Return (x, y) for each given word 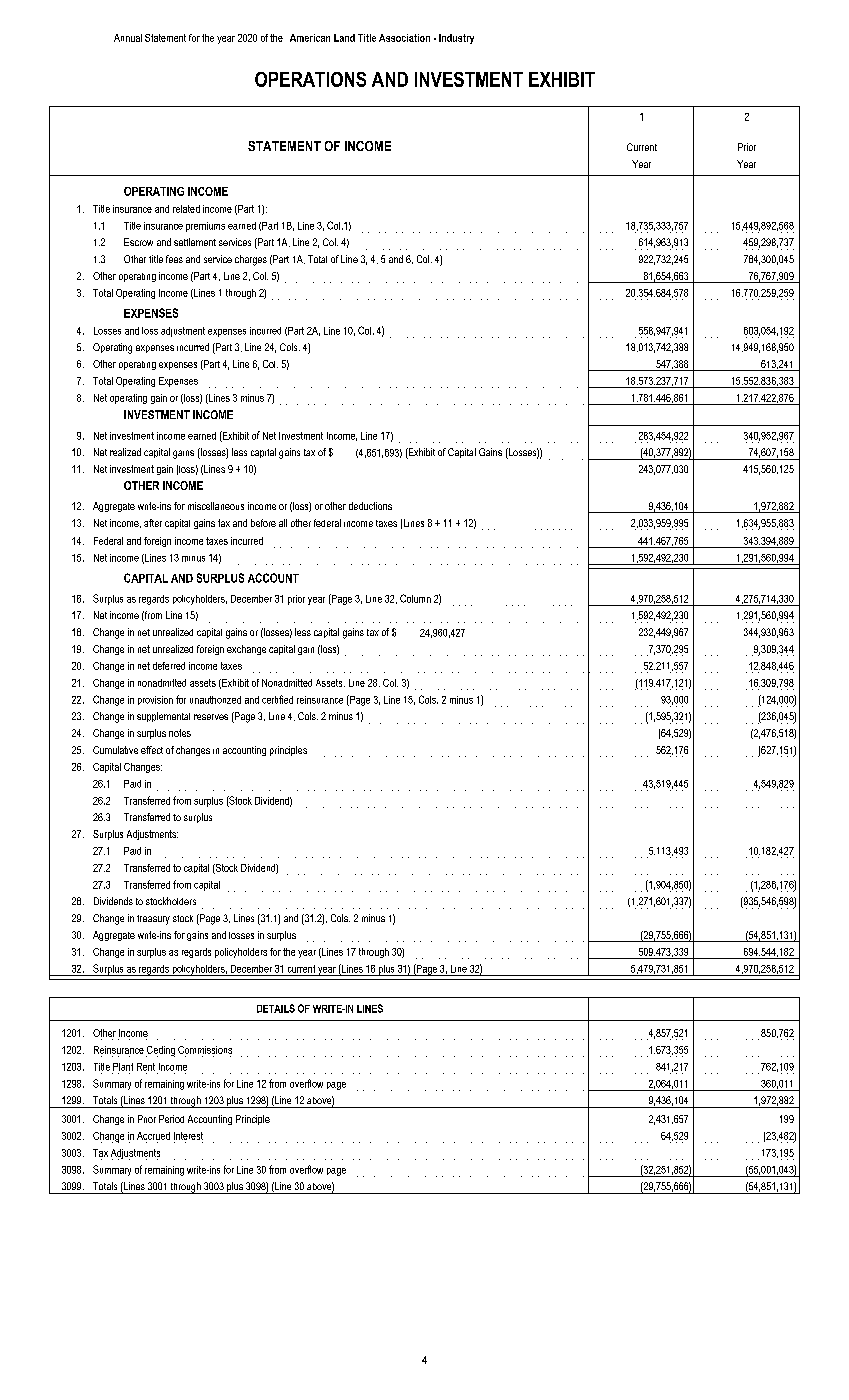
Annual (128, 38)
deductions (370, 506)
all (283, 523)
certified (277, 699)
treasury (153, 920)
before (263, 523)
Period (171, 1119)
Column (415, 598)
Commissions (205, 1050)
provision (155, 700)
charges (251, 260)
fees (174, 259)
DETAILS (276, 1008)
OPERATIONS (310, 79)
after (153, 523)
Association (404, 38)
